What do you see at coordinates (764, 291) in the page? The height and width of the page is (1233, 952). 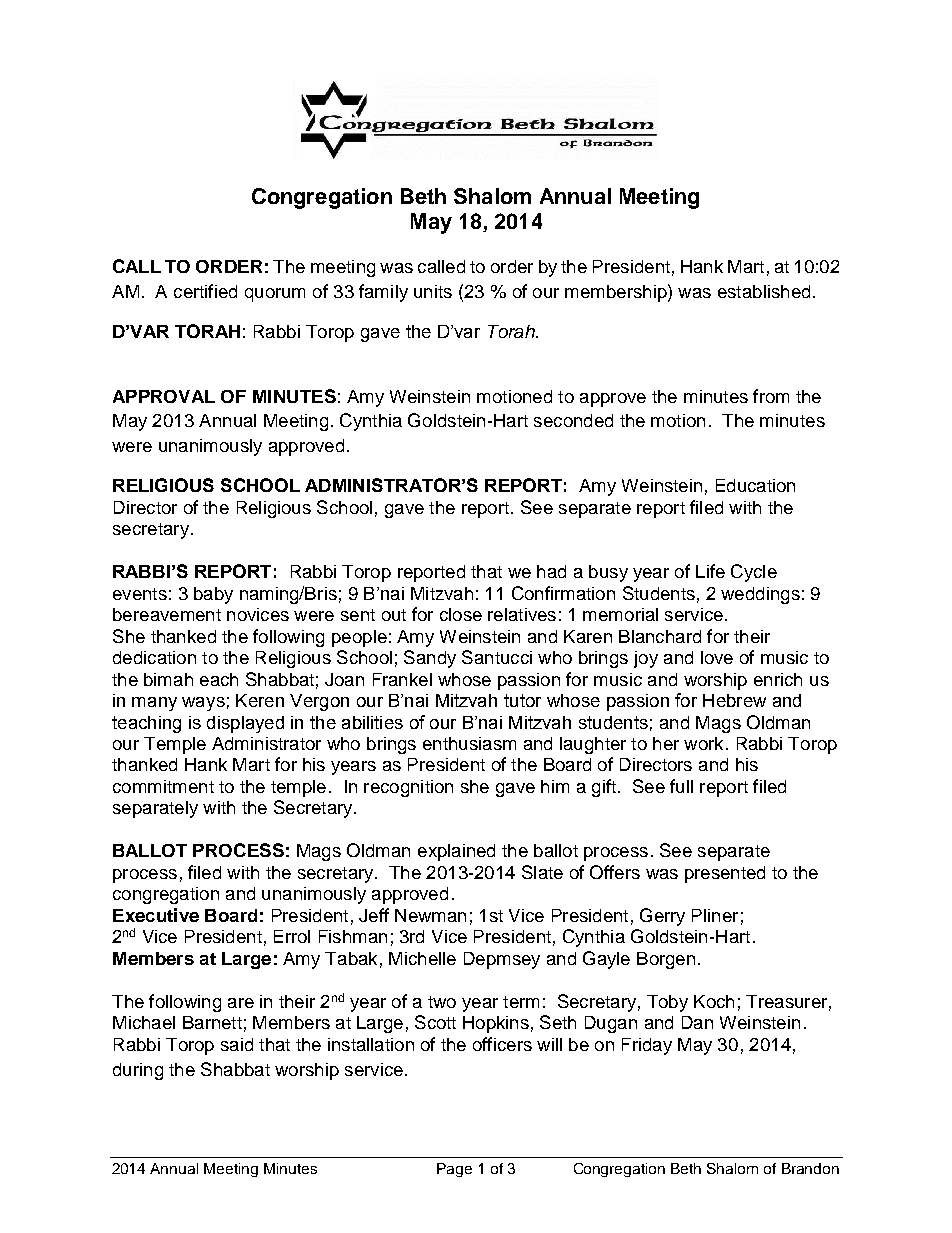 I see `established` at bounding box center [764, 291].
